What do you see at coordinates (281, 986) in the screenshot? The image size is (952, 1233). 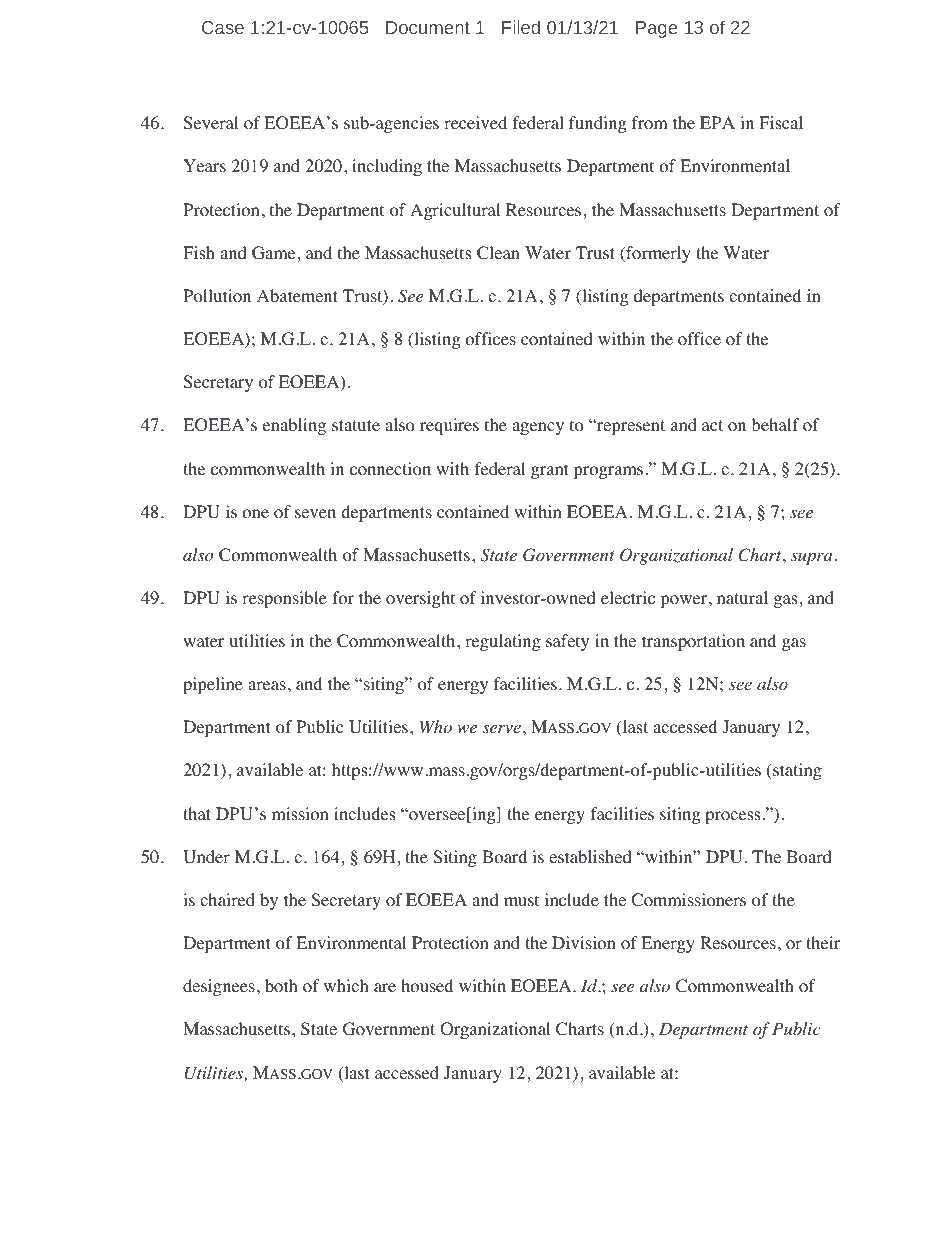 I see `both` at bounding box center [281, 986].
